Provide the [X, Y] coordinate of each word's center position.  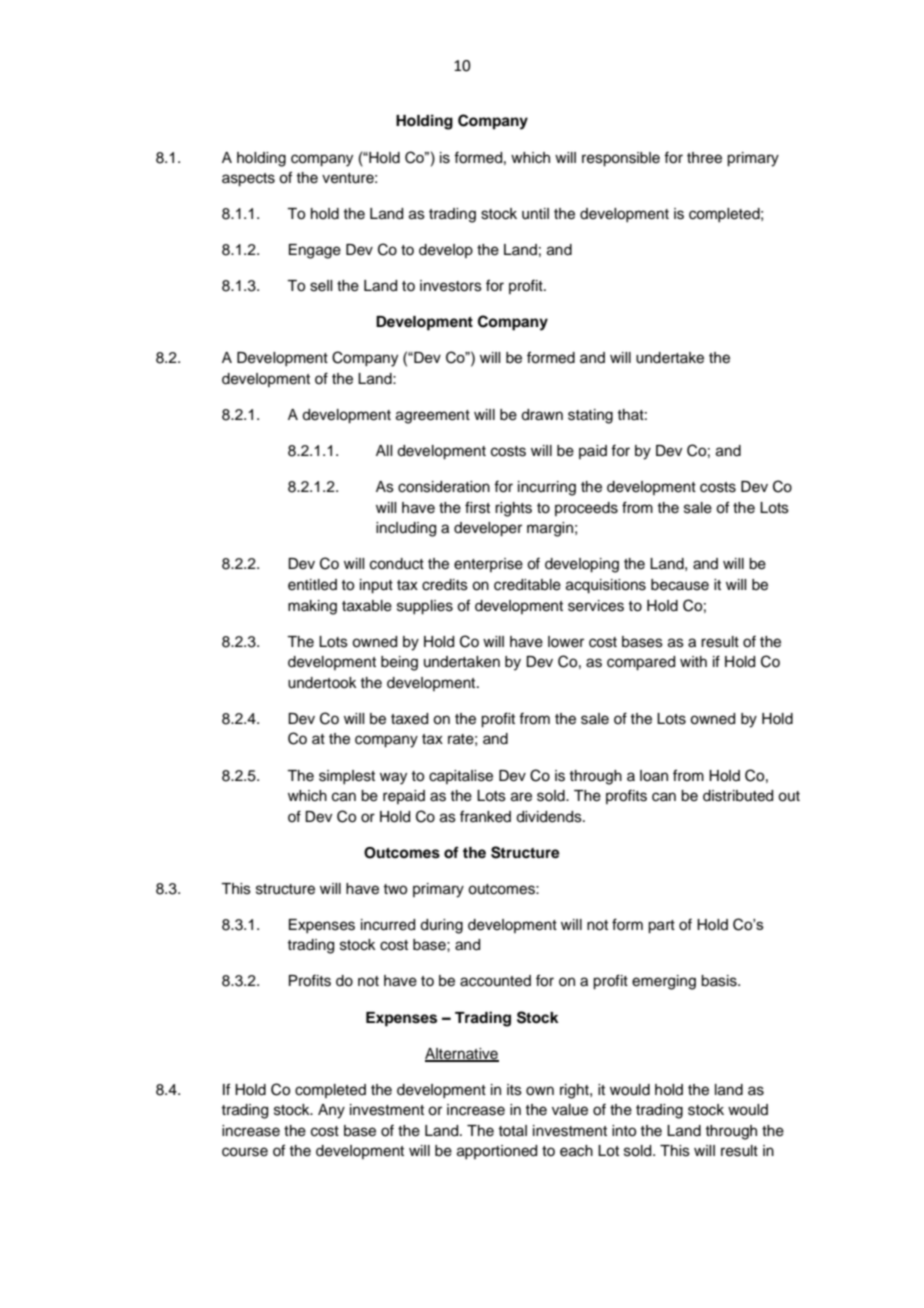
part [661, 927]
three [704, 158]
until [535, 214]
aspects [248, 180]
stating [590, 416]
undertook [322, 683]
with [693, 661]
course [245, 1152]
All [384, 450]
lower [566, 642]
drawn [542, 415]
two [395, 889]
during [441, 926]
